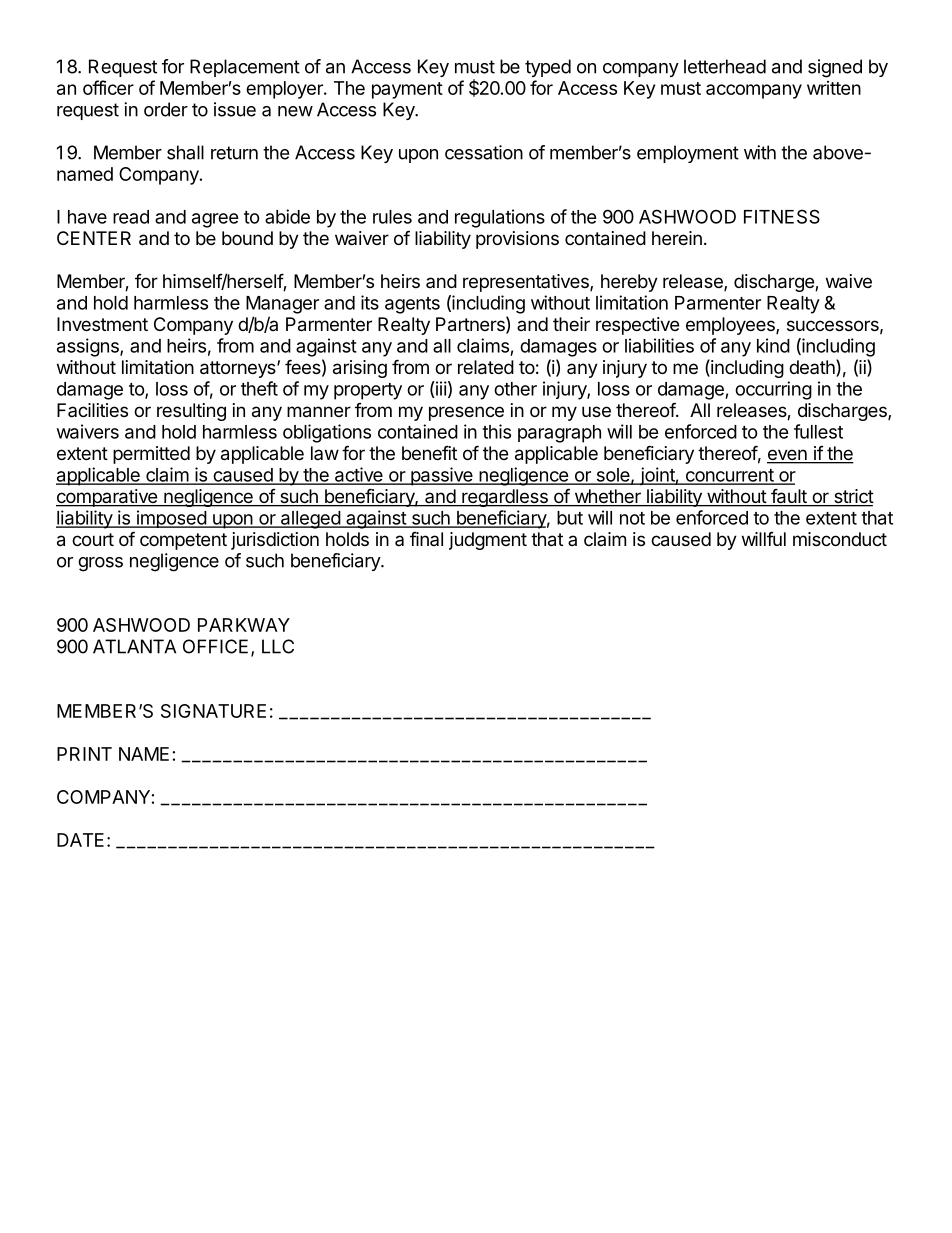 Image resolution: width=952 pixels, height=1233 pixels. Describe the element at coordinates (80, 840) in the document. I see `DATE` at that location.
